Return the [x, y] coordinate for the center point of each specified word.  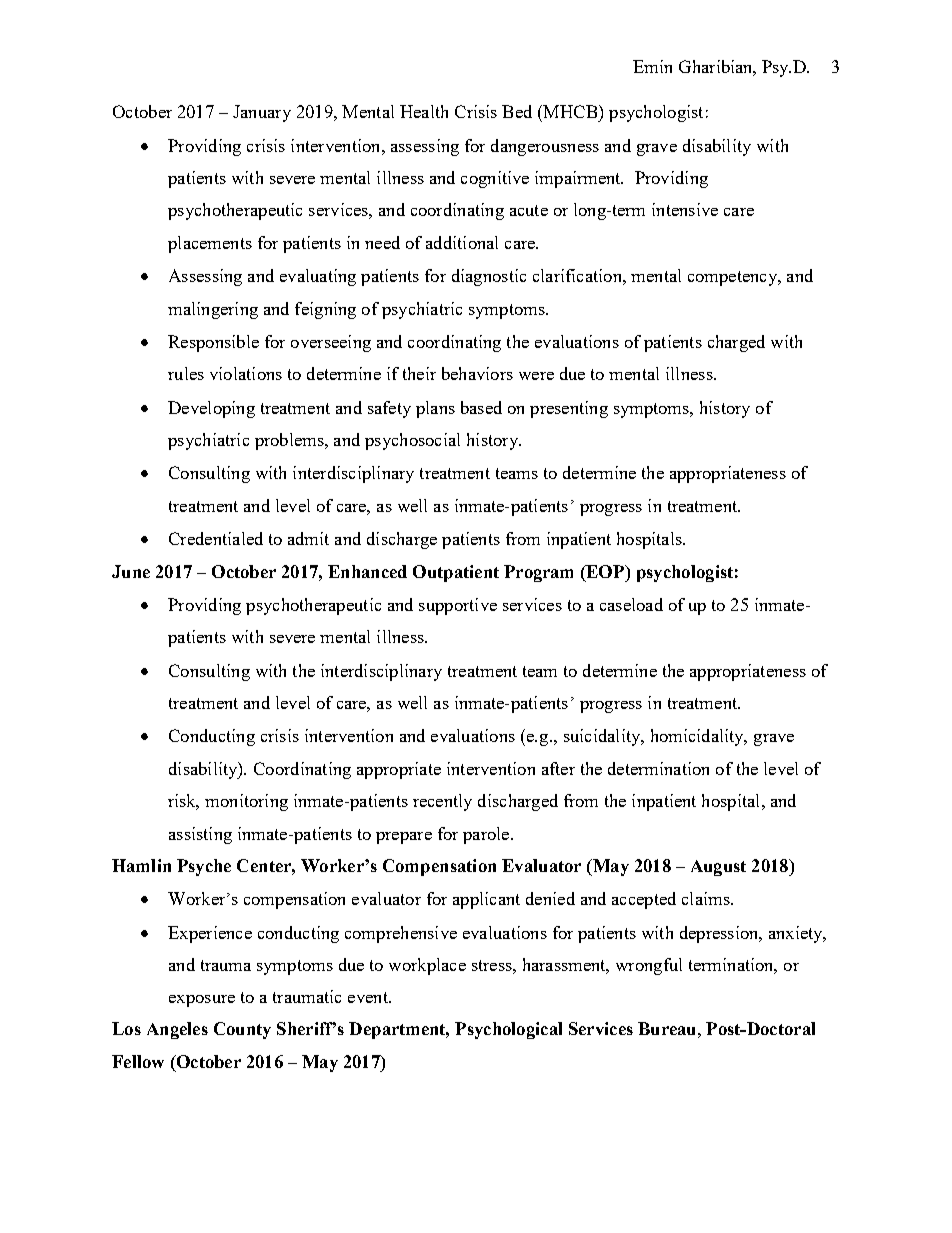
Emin [652, 66]
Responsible [213, 343]
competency [733, 278]
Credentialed [216, 538]
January [262, 113]
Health [424, 111]
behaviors [477, 373]
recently [442, 802]
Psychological [508, 1030]
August [718, 868]
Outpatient [456, 573]
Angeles [177, 1030]
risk [183, 802]
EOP [605, 571]
